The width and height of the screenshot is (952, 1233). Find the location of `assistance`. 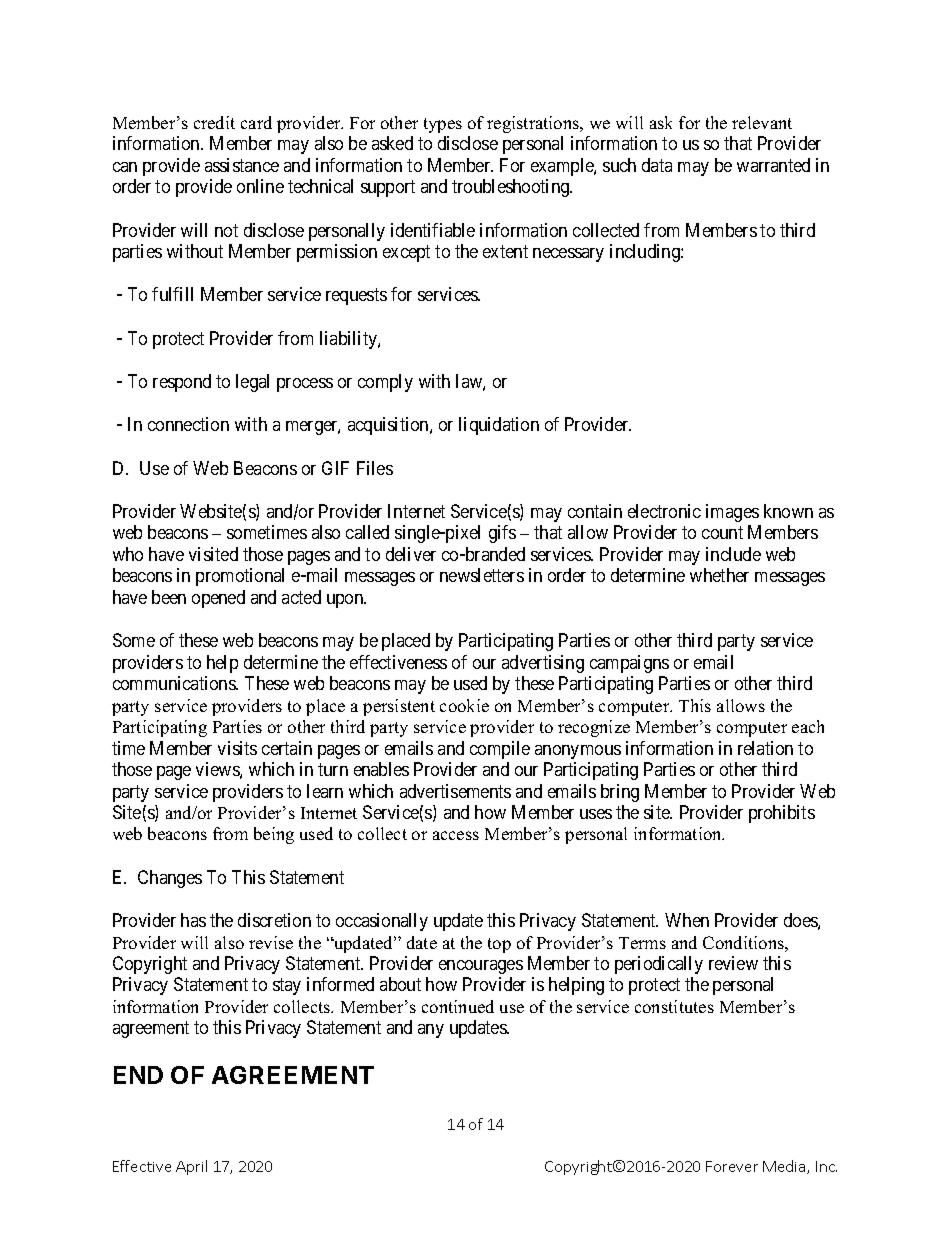

assistance is located at coordinates (242, 165).
